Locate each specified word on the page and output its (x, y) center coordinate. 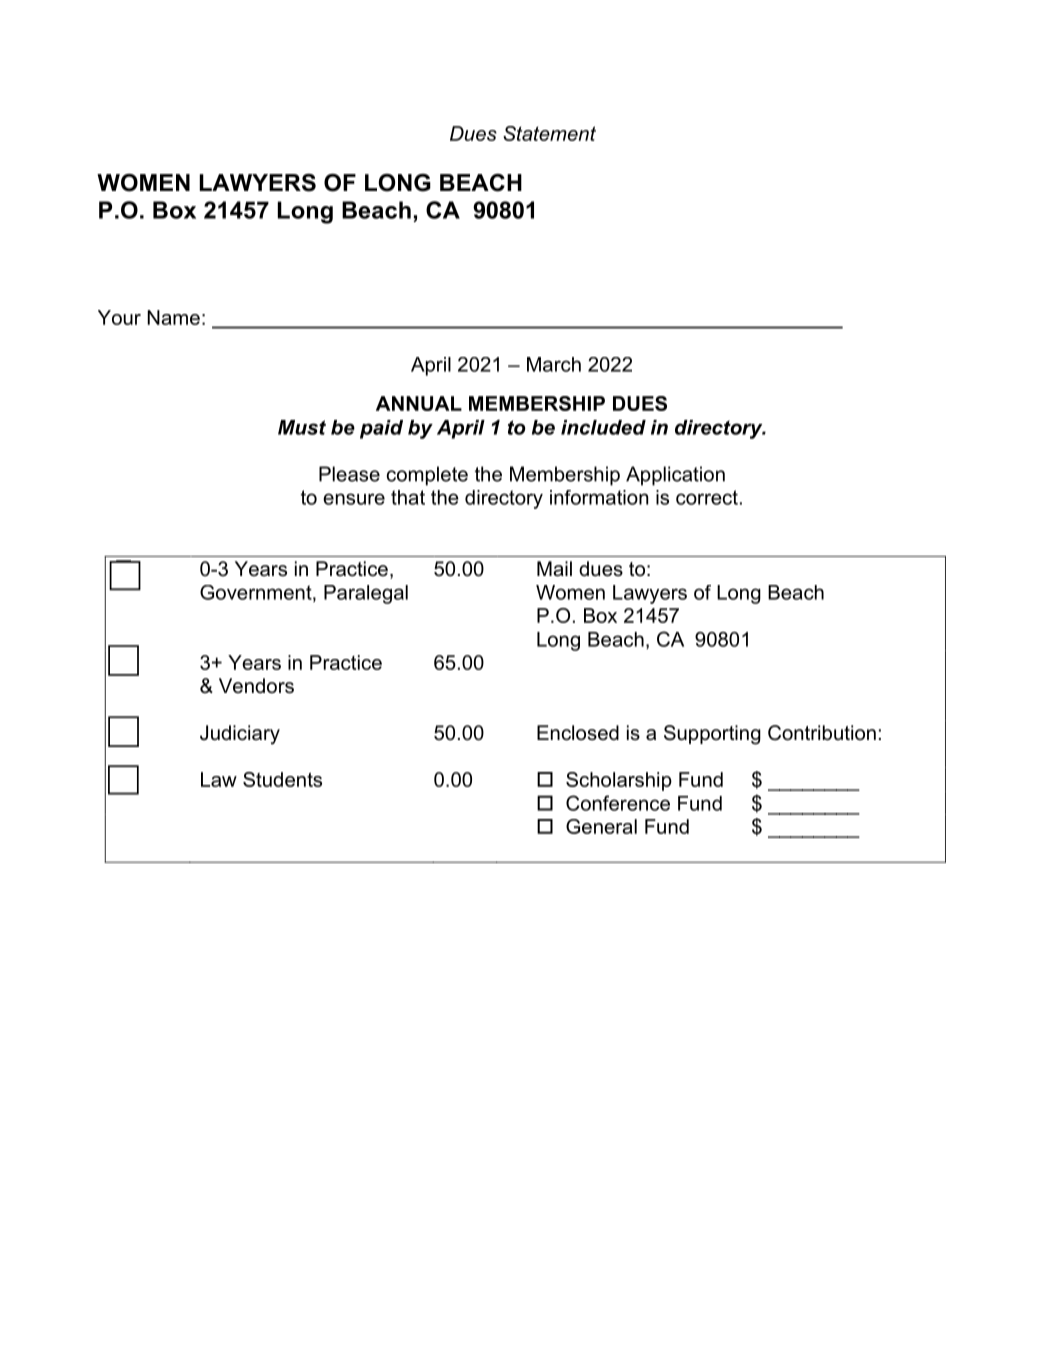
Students (282, 779)
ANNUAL (419, 403)
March (554, 364)
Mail (554, 569)
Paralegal (366, 594)
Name (173, 317)
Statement (549, 133)
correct (707, 497)
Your (119, 317)
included (603, 427)
